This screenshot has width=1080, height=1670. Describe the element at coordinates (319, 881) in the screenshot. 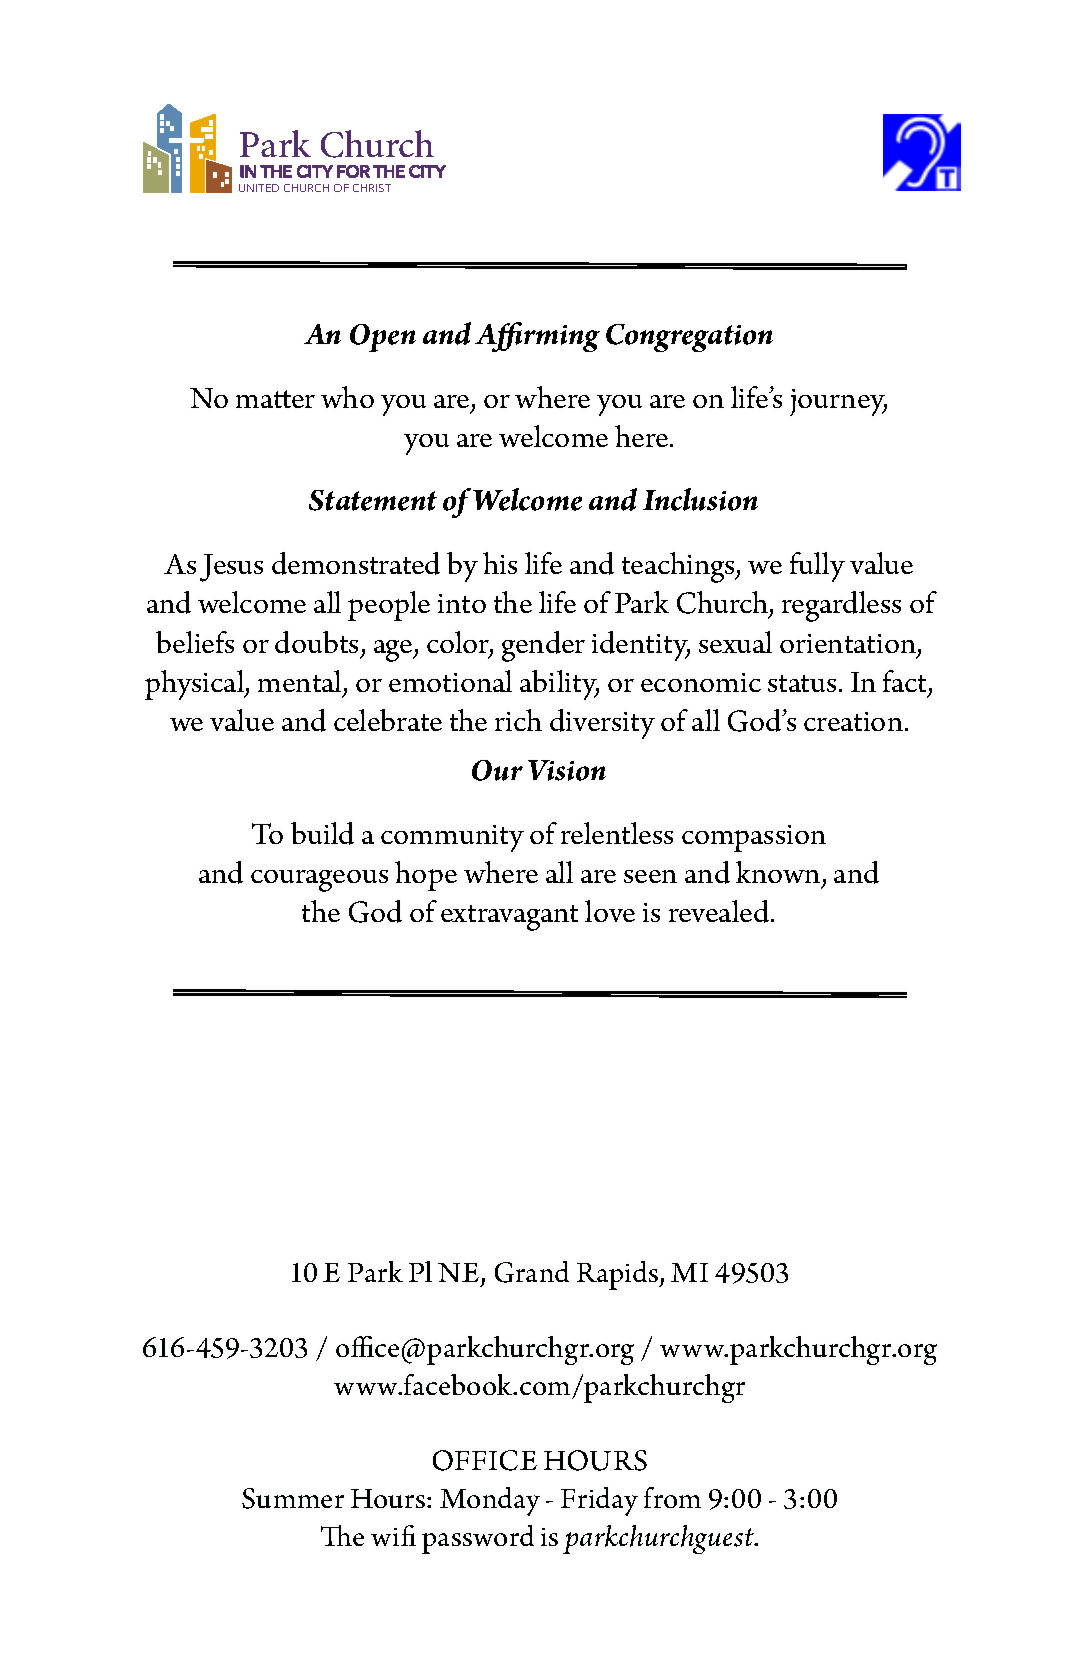

I see `courageous` at that location.
